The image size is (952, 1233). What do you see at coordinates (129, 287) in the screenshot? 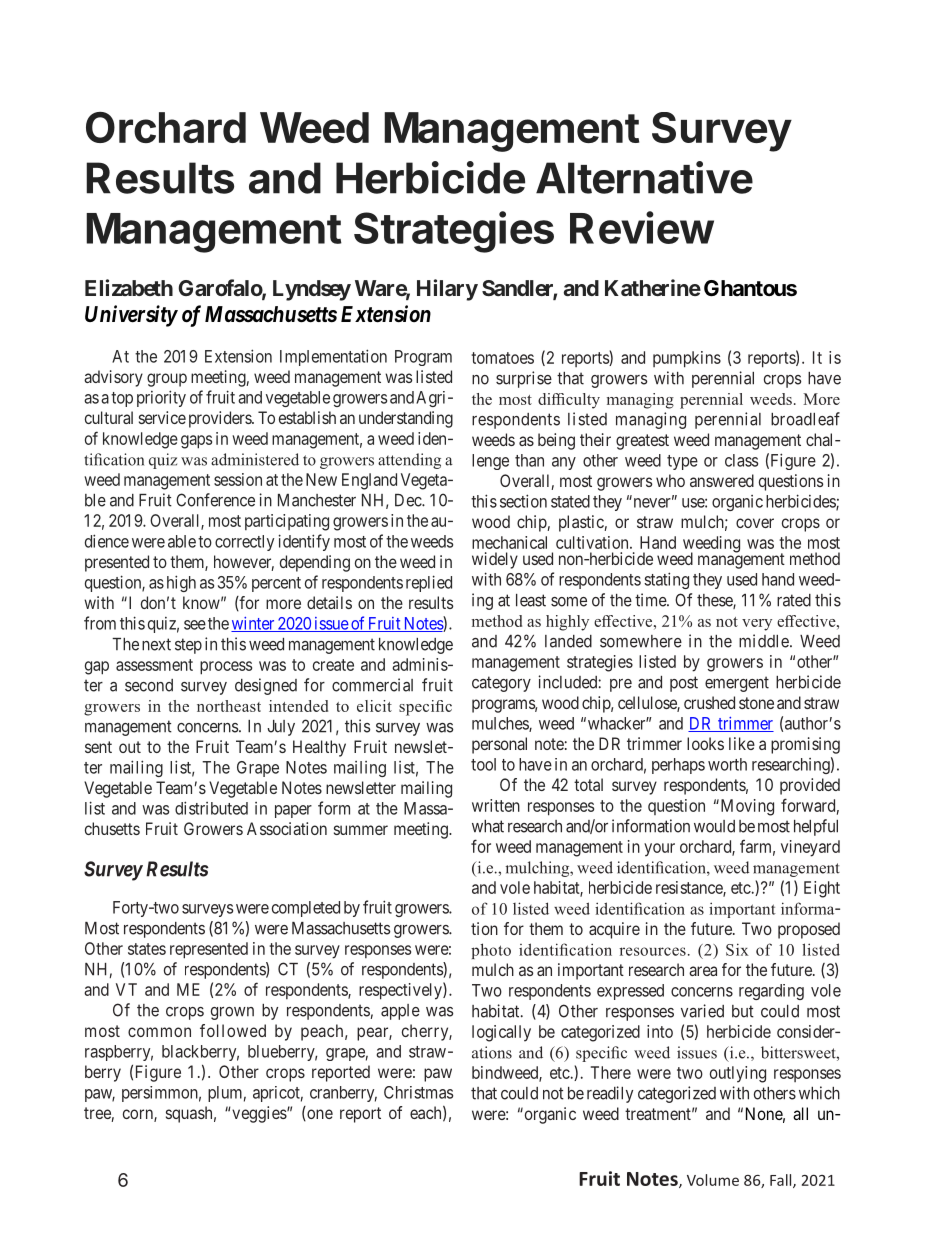
I see `Elizabeth` at bounding box center [129, 287].
